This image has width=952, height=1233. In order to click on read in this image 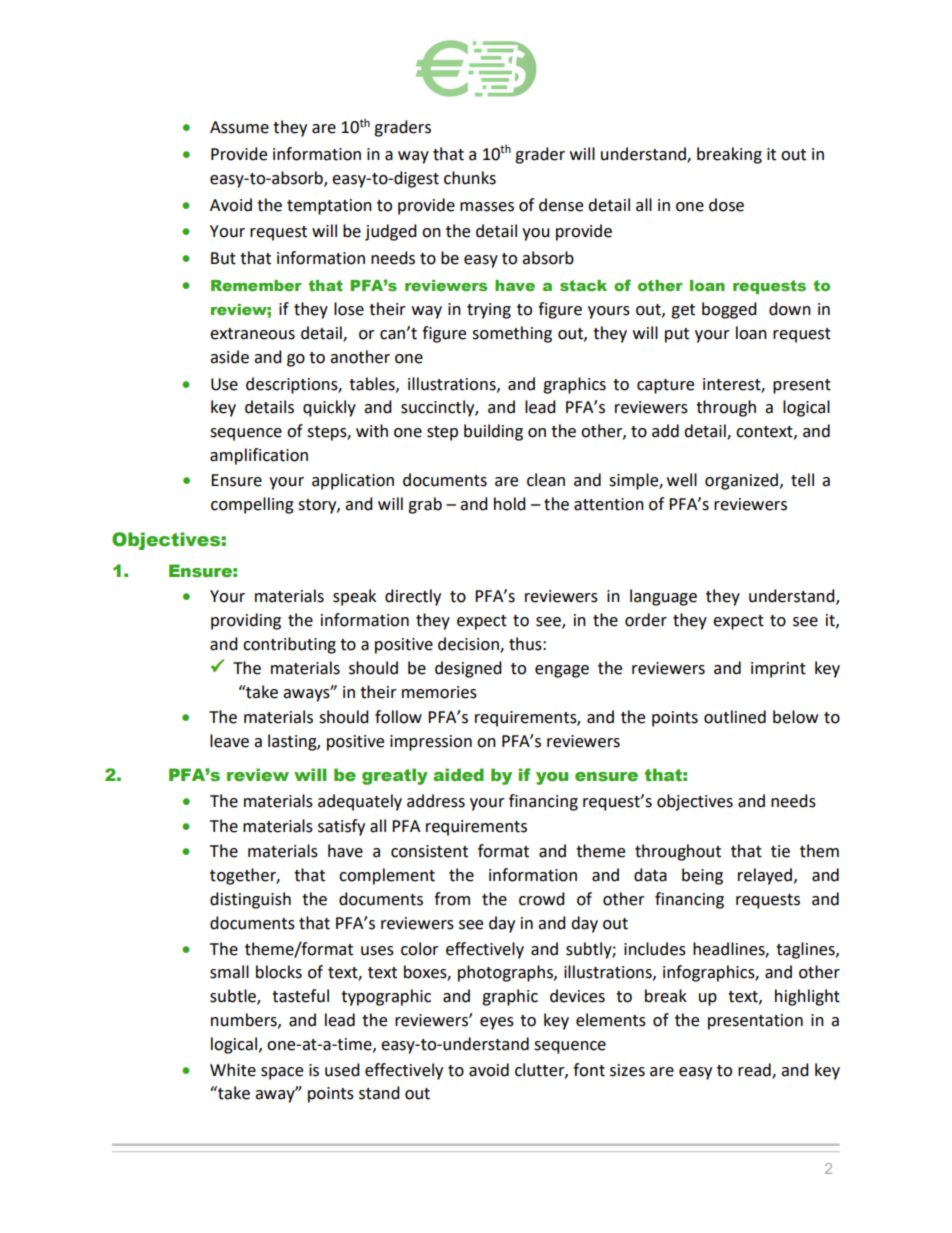, I will do `click(755, 1070)`.
